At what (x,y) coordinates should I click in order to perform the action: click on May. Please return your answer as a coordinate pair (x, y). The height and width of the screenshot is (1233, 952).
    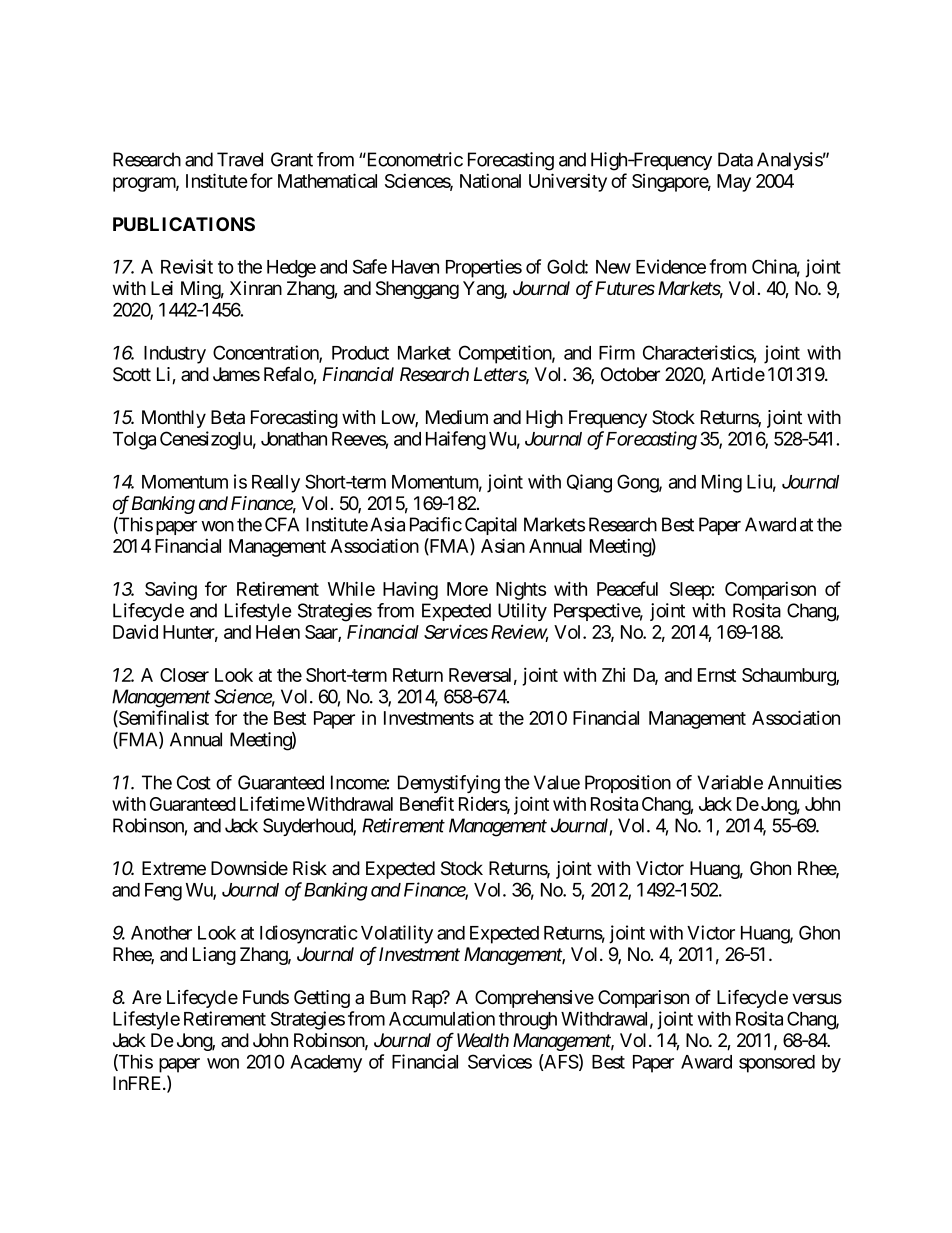
    Looking at the image, I should click on (734, 183).
